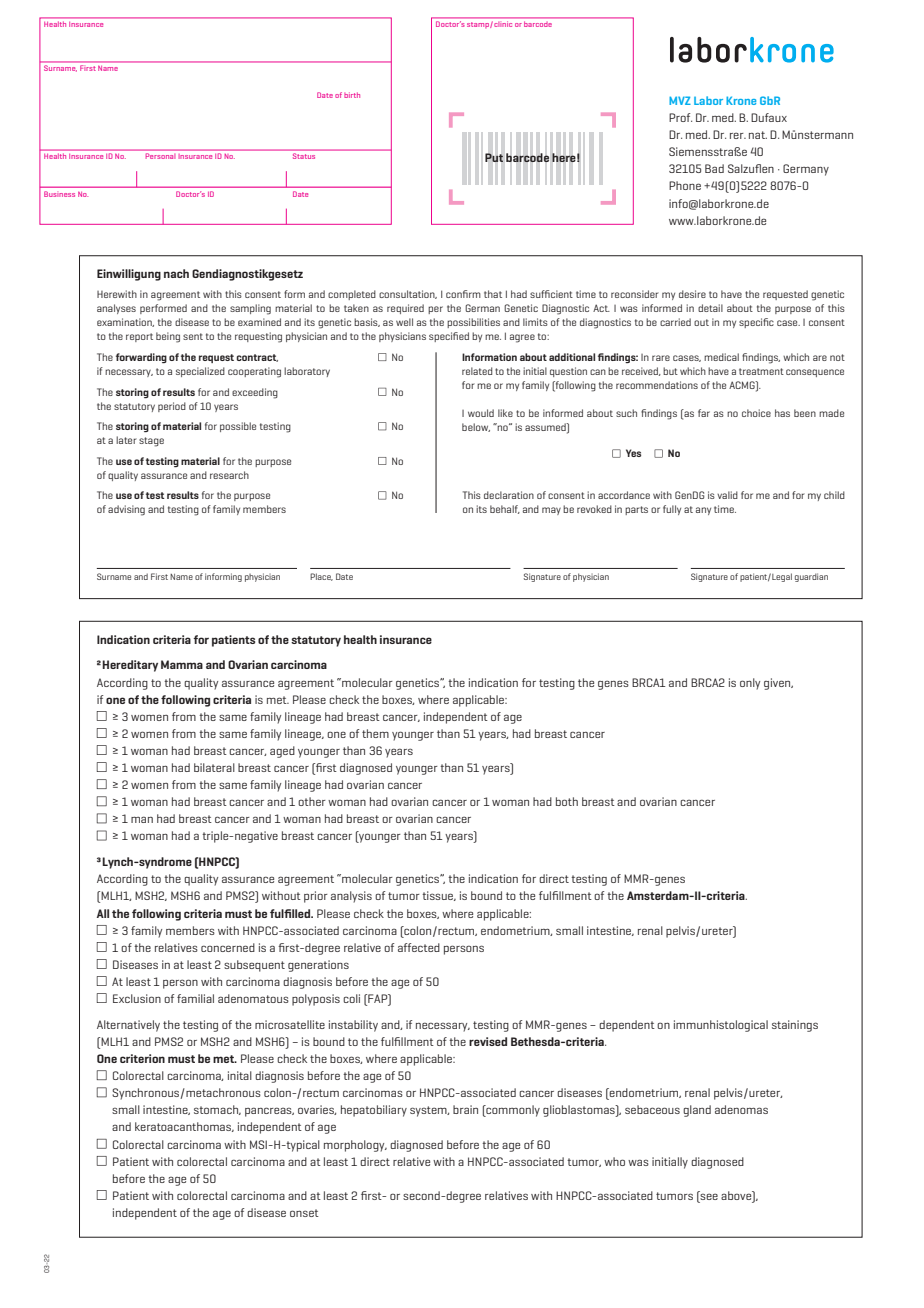 The width and height of the screenshot is (924, 1308). I want to click on stomach, so click(217, 1110).
